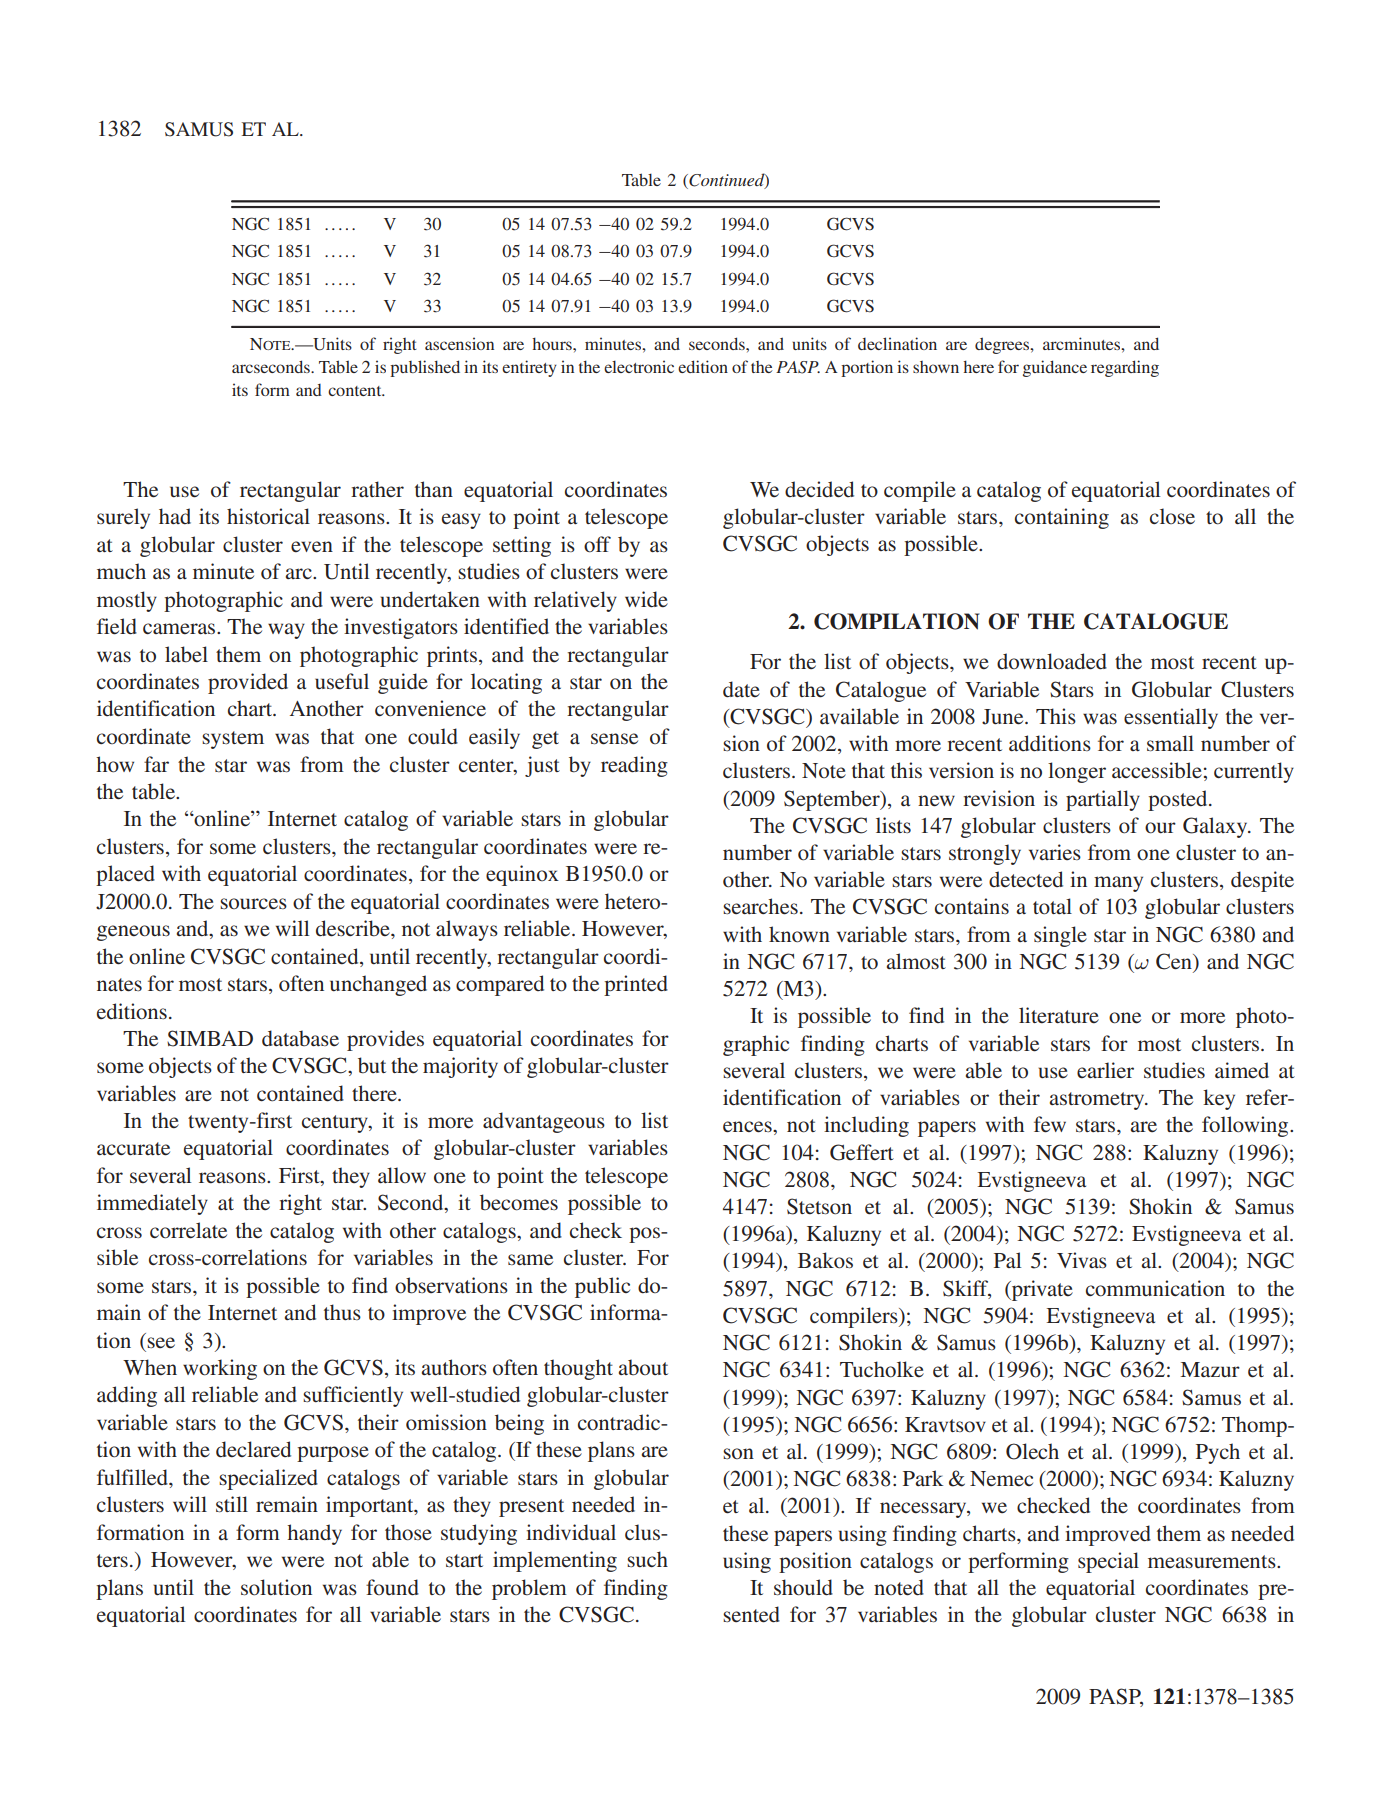  Describe the element at coordinates (639, 366) in the document. I see `electronic` at that location.
